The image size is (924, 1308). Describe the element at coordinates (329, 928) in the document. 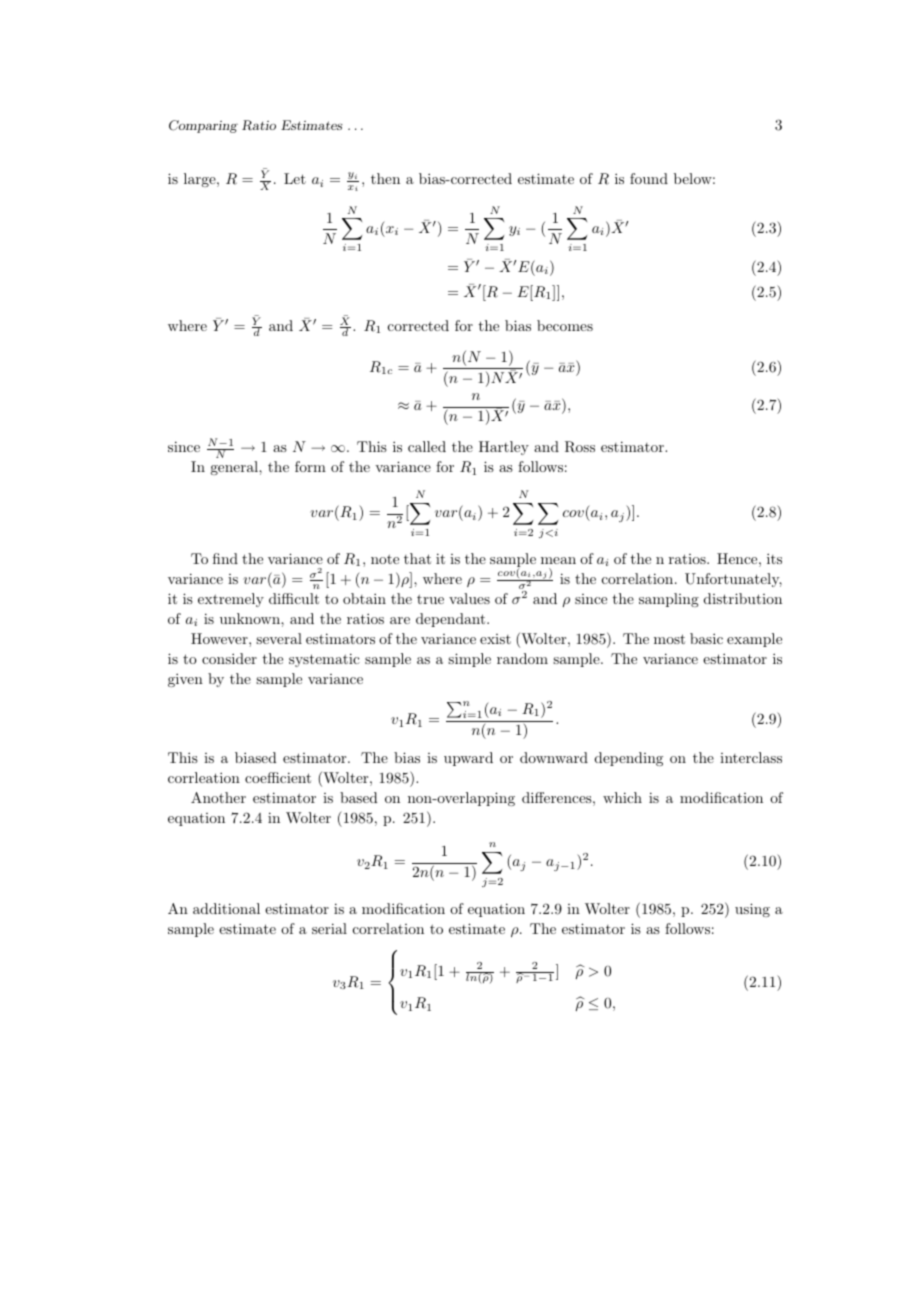

I see `serial` at that location.
